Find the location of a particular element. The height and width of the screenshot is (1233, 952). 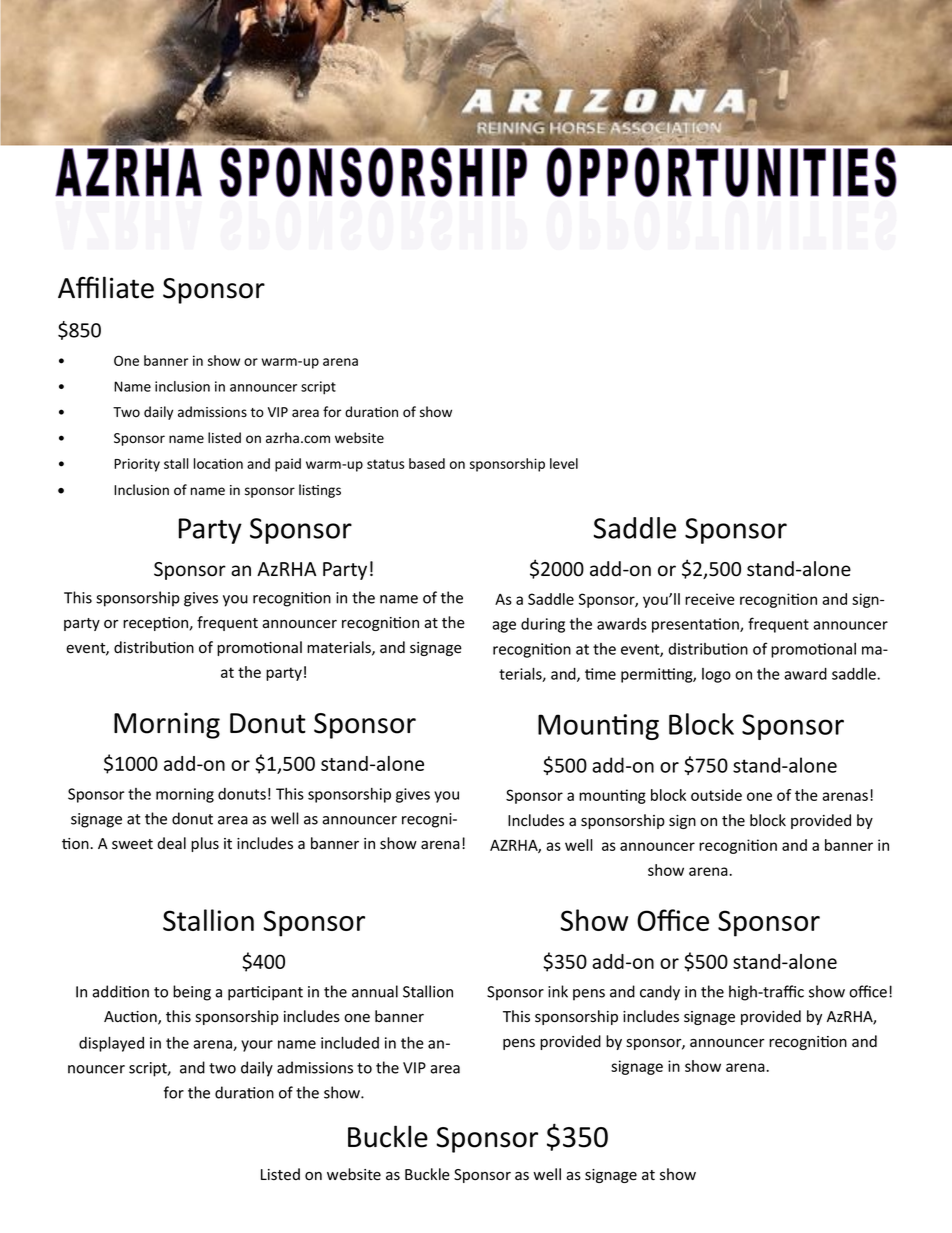

based is located at coordinates (427, 463).
